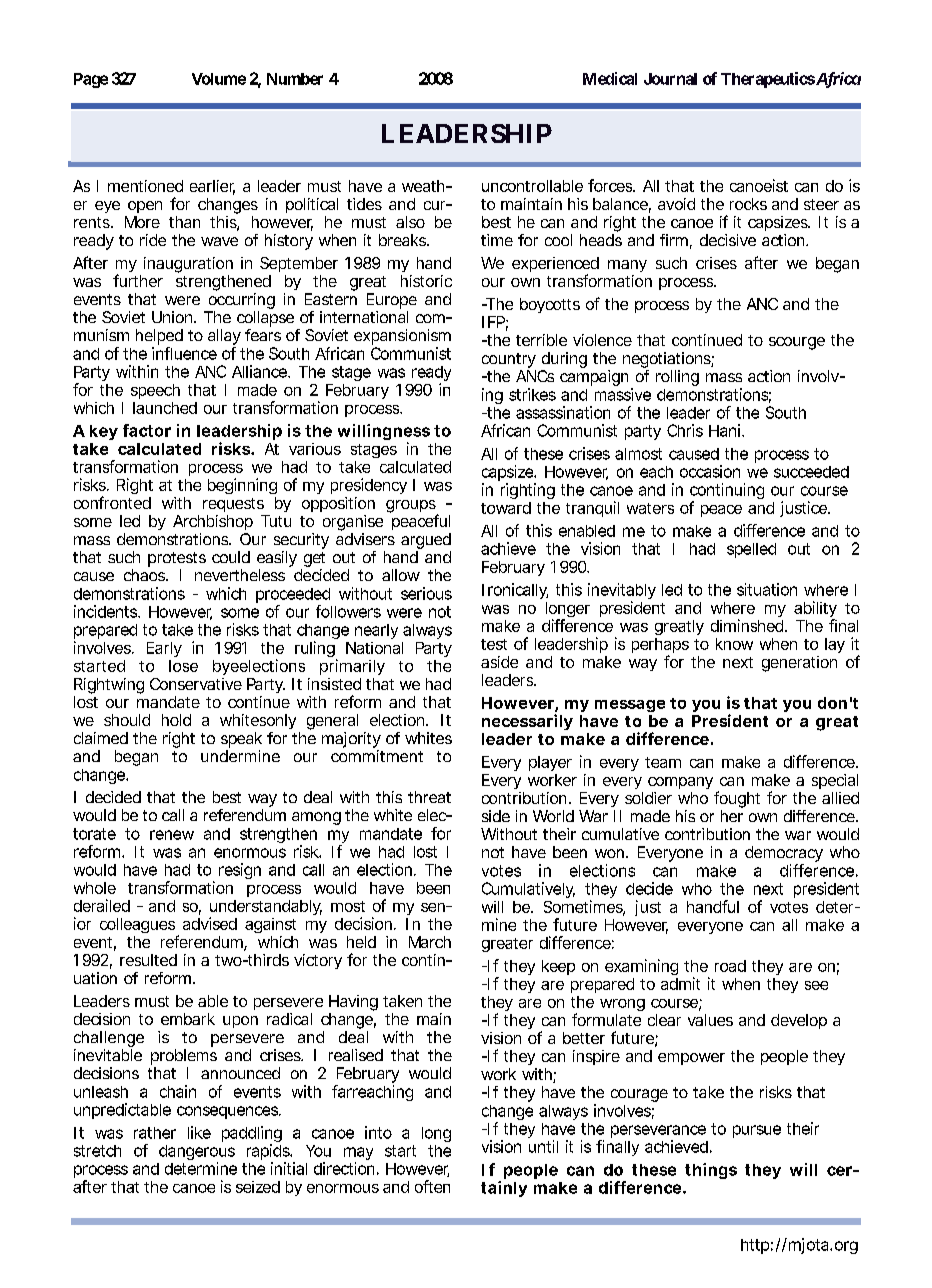 The image size is (932, 1288). What do you see at coordinates (506, 508) in the document?
I see `toward` at bounding box center [506, 508].
